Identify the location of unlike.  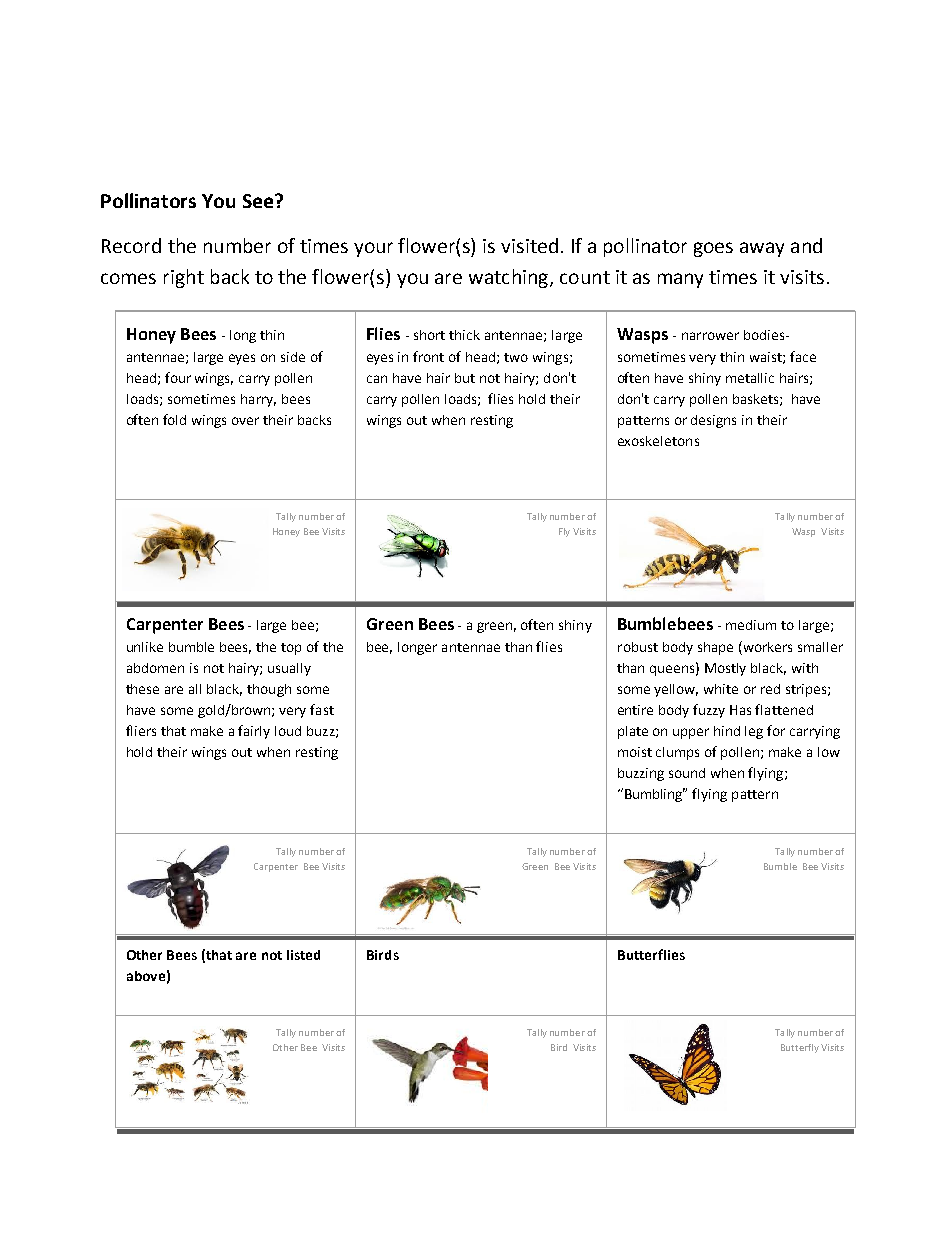
(145, 647).
